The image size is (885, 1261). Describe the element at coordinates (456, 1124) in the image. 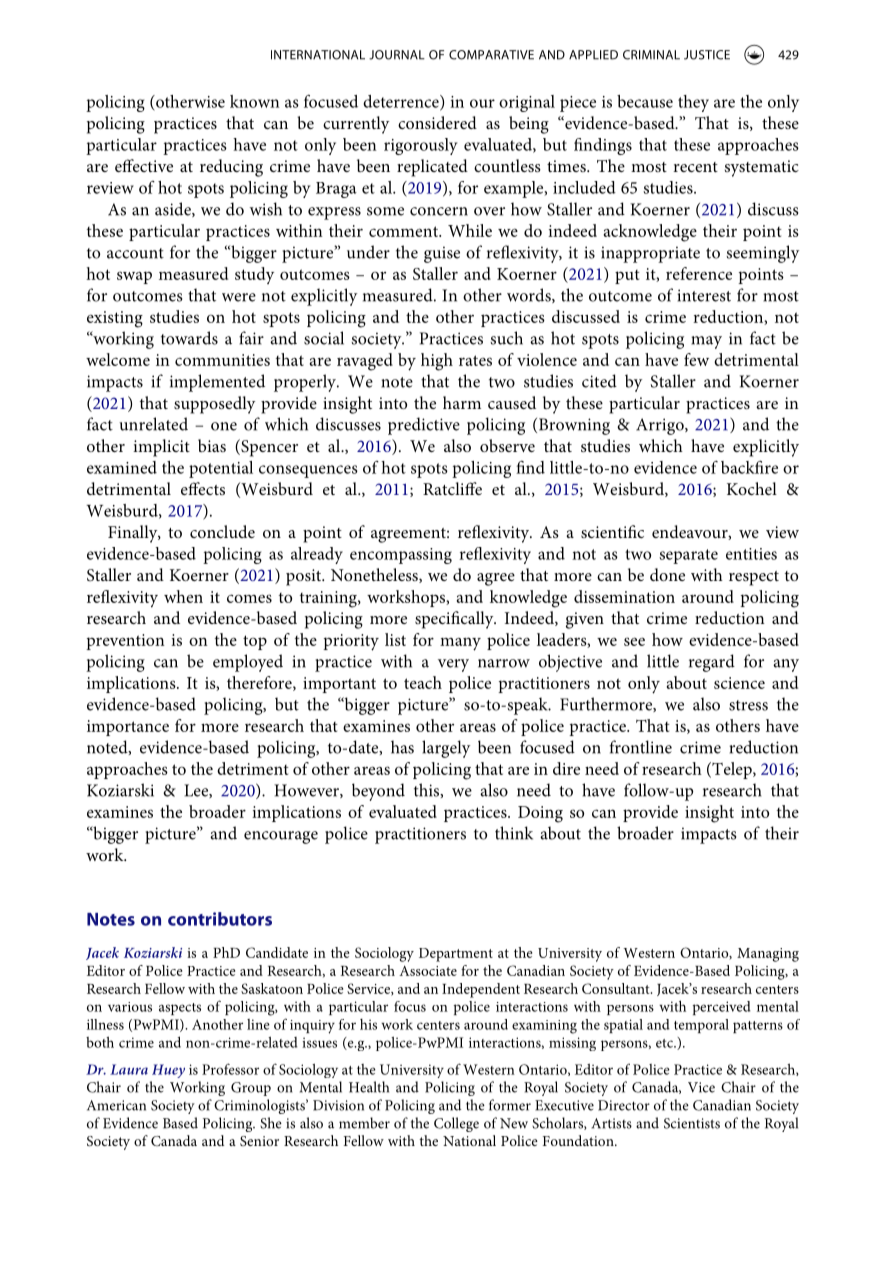

I see `College` at that location.
